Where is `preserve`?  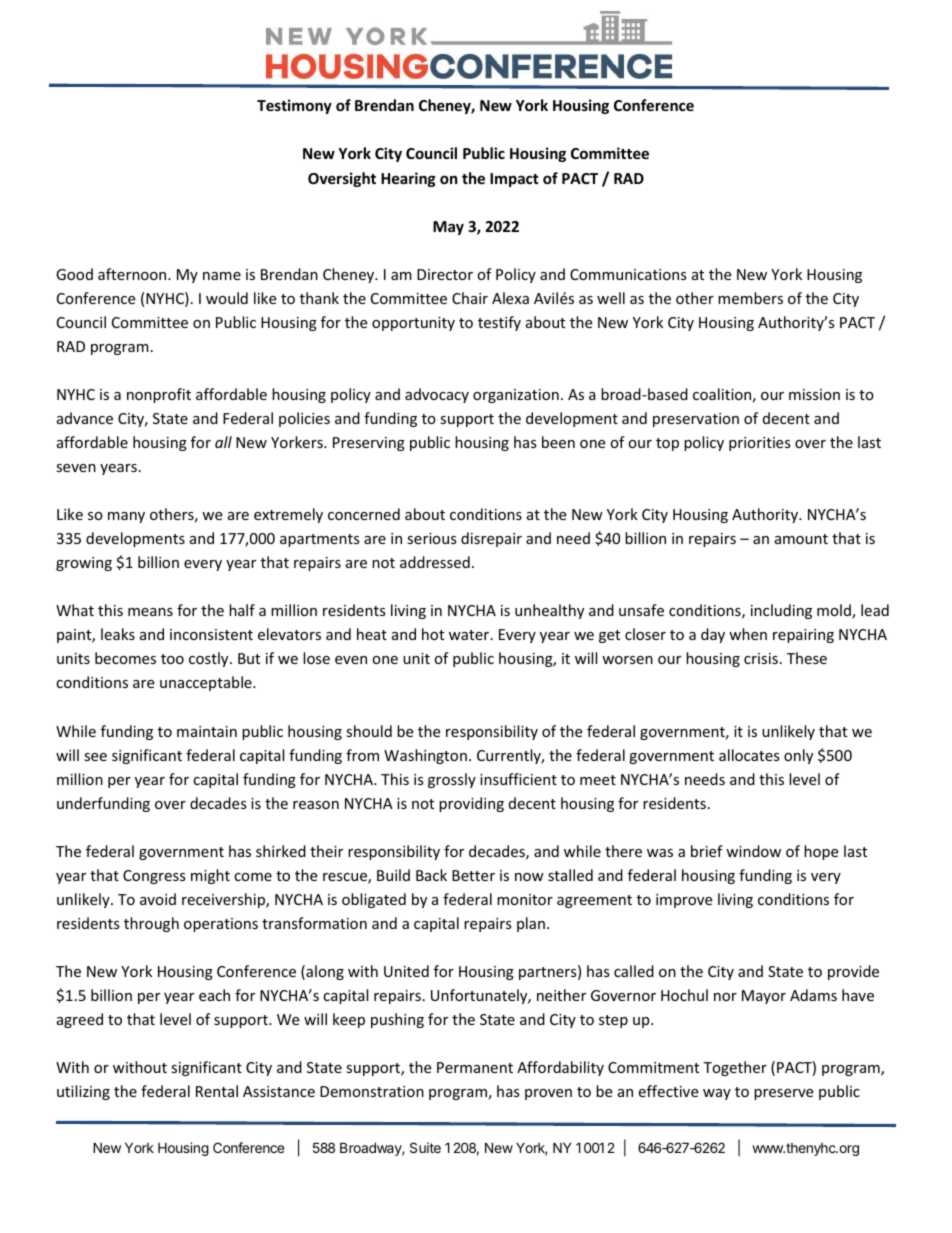
preserve is located at coordinates (783, 1094).
